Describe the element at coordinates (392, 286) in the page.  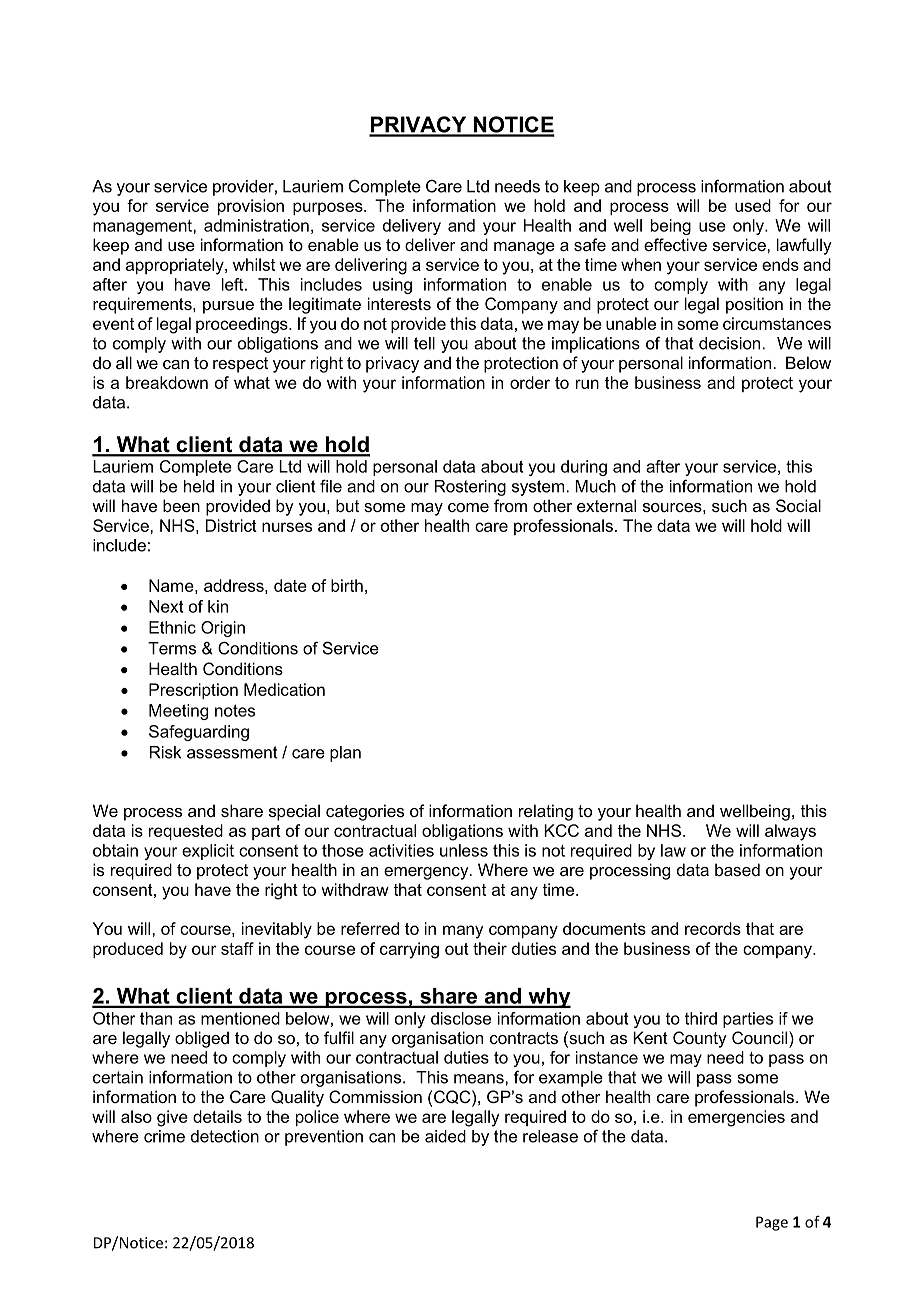
I see `using` at that location.
